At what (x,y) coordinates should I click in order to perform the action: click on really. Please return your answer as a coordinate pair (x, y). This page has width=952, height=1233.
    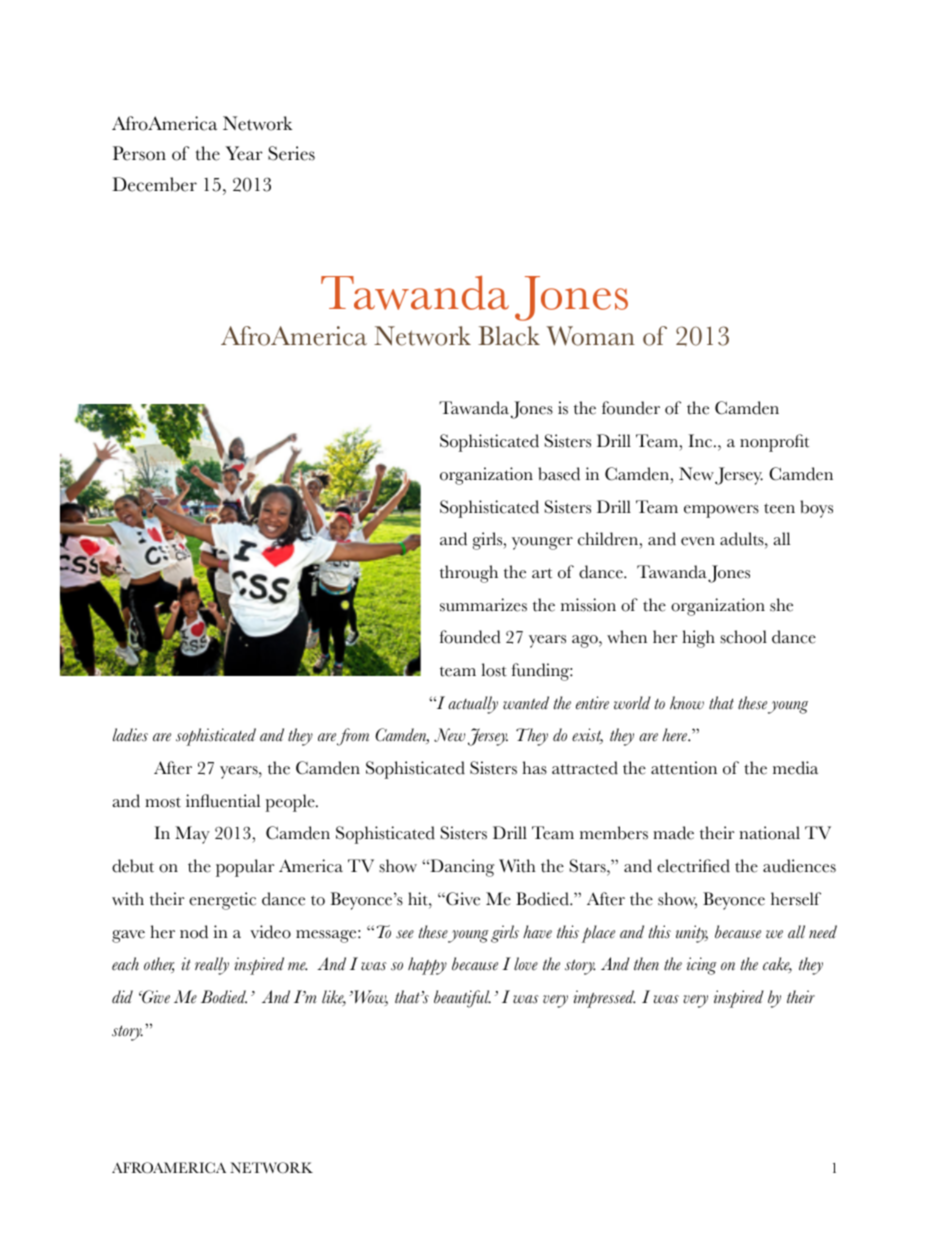
    Looking at the image, I should click on (212, 966).
